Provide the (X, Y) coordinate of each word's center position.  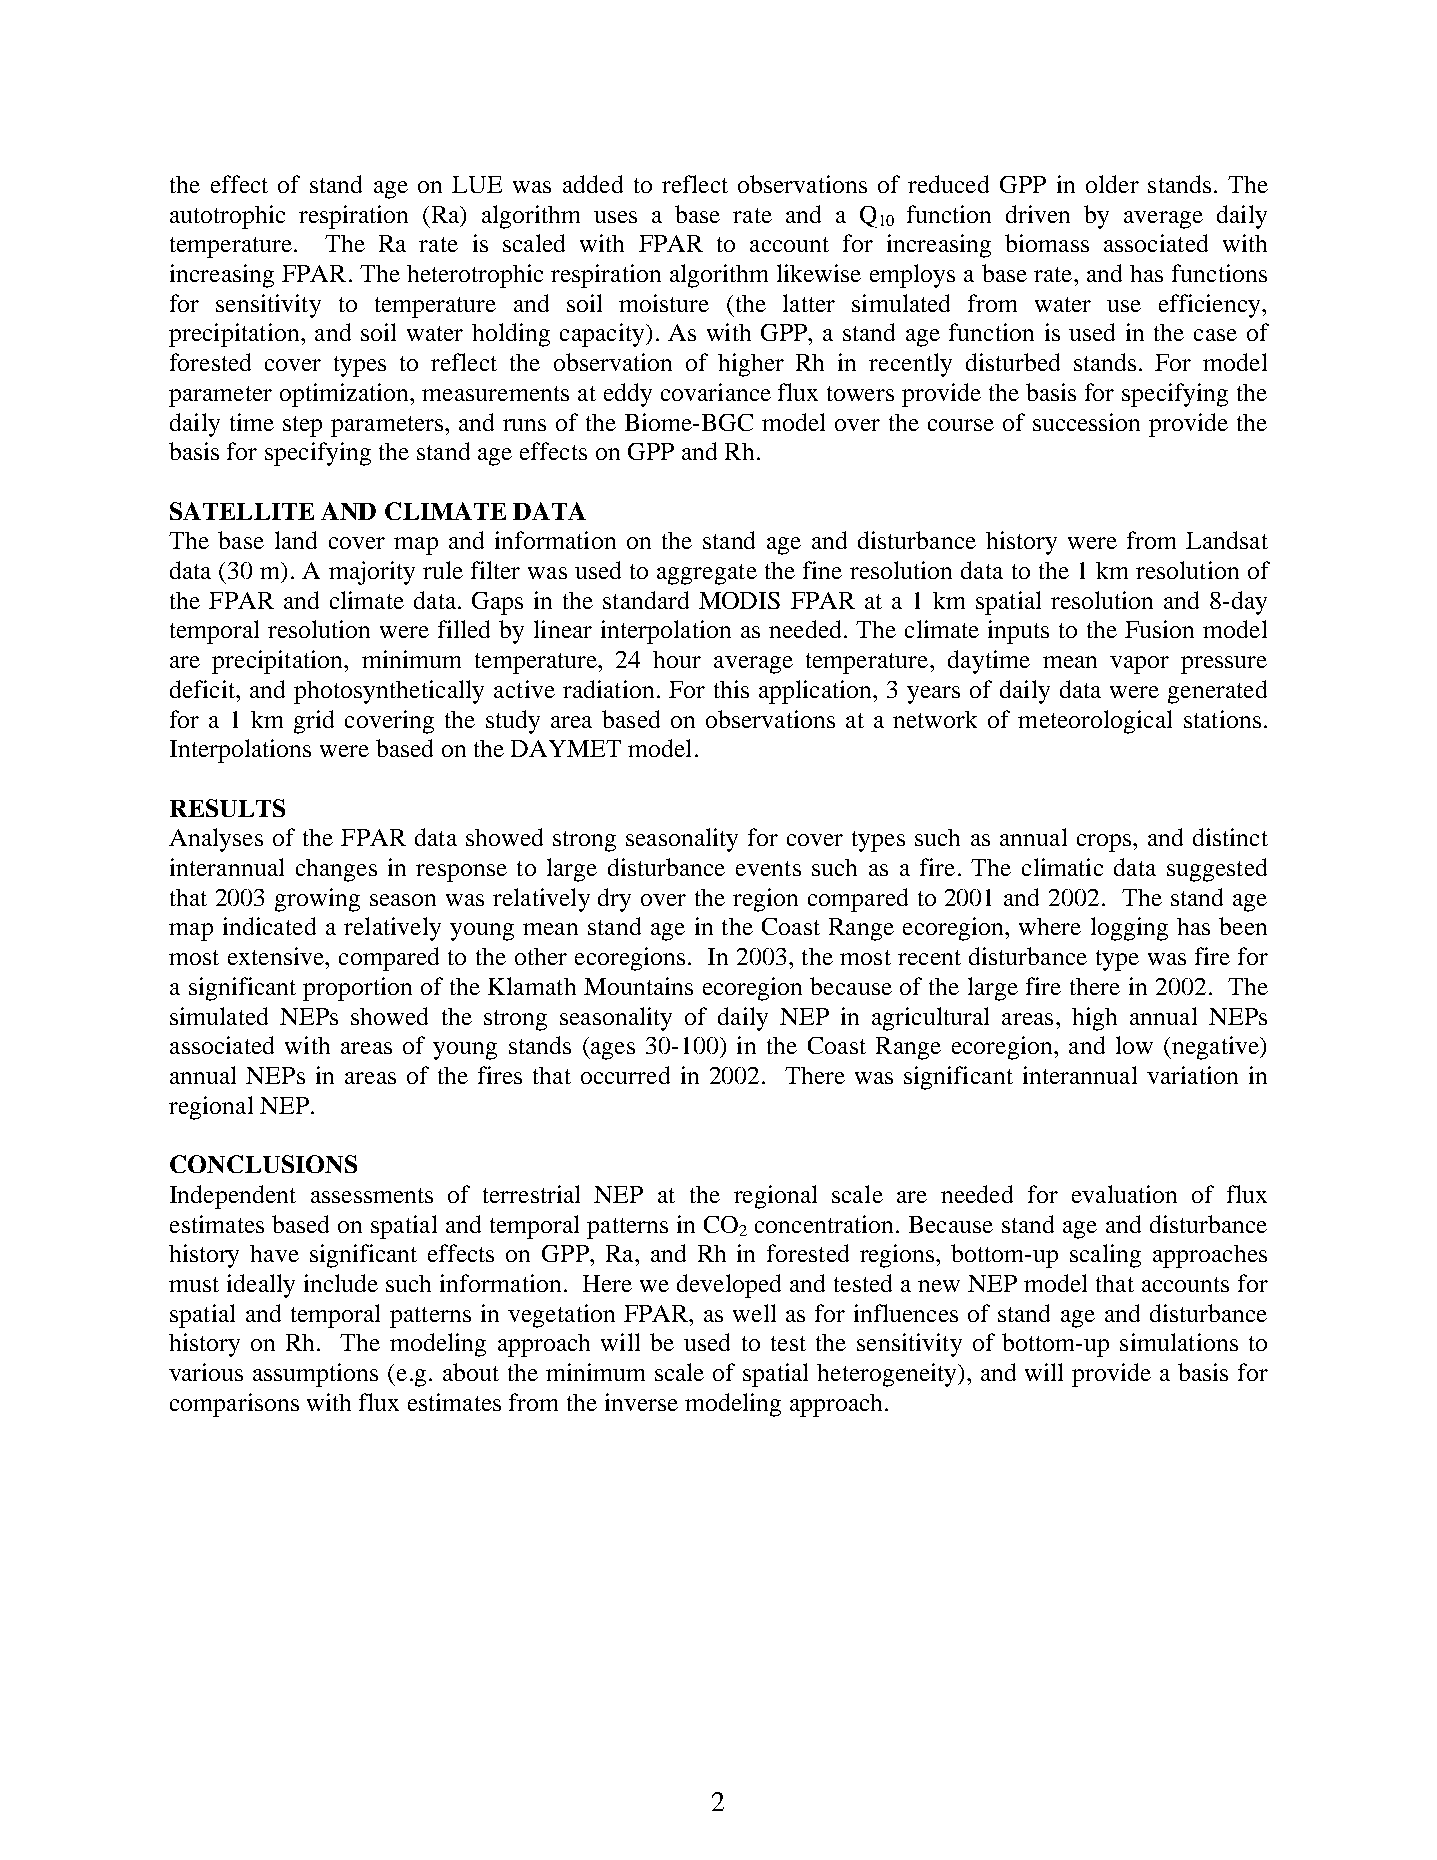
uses (615, 217)
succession (1086, 422)
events (768, 868)
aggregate (707, 574)
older (1112, 184)
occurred (625, 1075)
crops (1104, 843)
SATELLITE (242, 511)
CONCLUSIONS (263, 1164)
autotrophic (227, 217)
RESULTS (227, 808)
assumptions (315, 1375)
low (1134, 1045)
